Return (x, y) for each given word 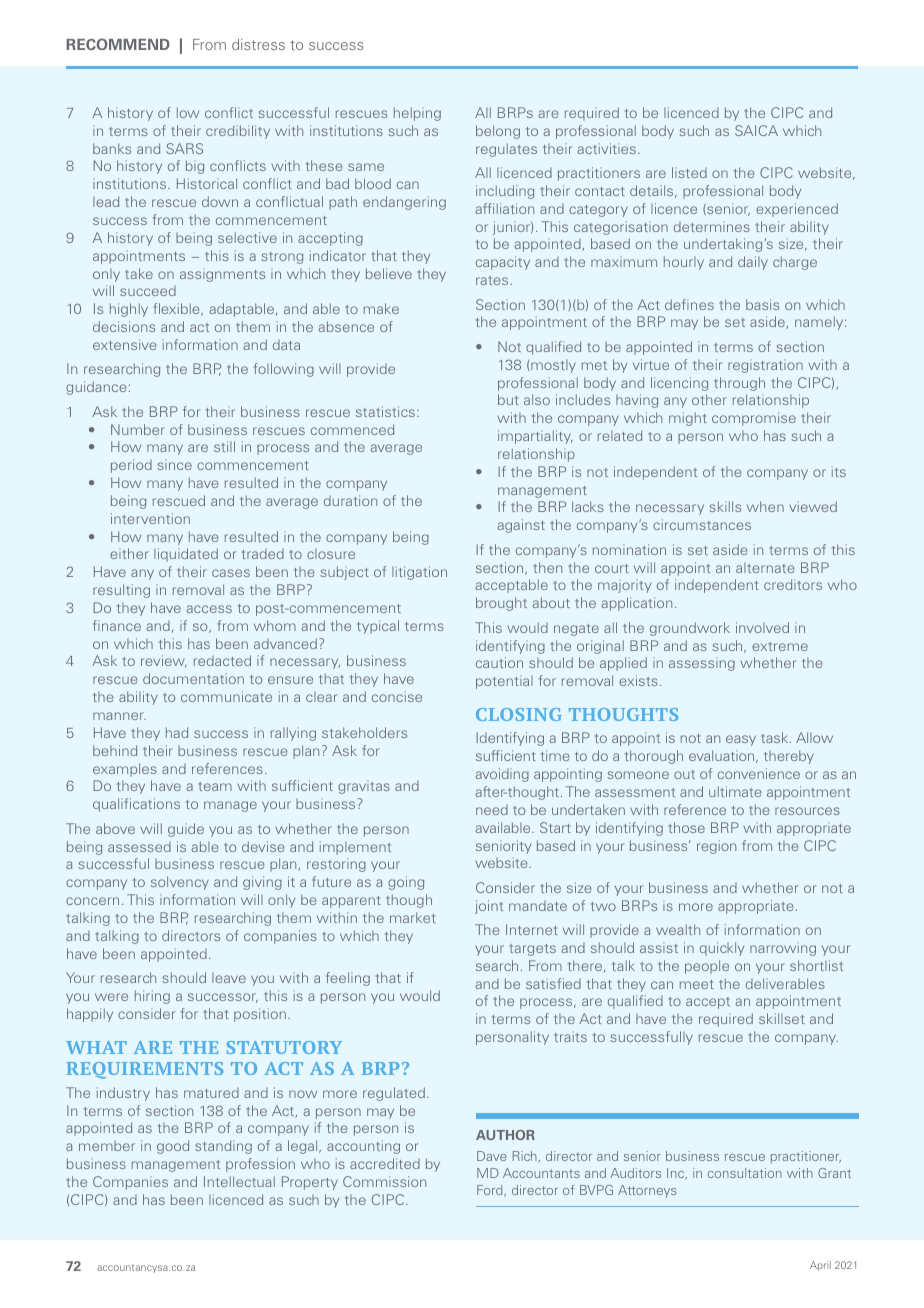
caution (499, 662)
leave (229, 978)
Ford (491, 1191)
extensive (124, 344)
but (508, 399)
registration (765, 366)
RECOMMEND (118, 44)
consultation (745, 1173)
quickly (722, 949)
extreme (780, 646)
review (164, 661)
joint (489, 907)
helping (417, 114)
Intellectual (239, 1181)
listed (689, 172)
